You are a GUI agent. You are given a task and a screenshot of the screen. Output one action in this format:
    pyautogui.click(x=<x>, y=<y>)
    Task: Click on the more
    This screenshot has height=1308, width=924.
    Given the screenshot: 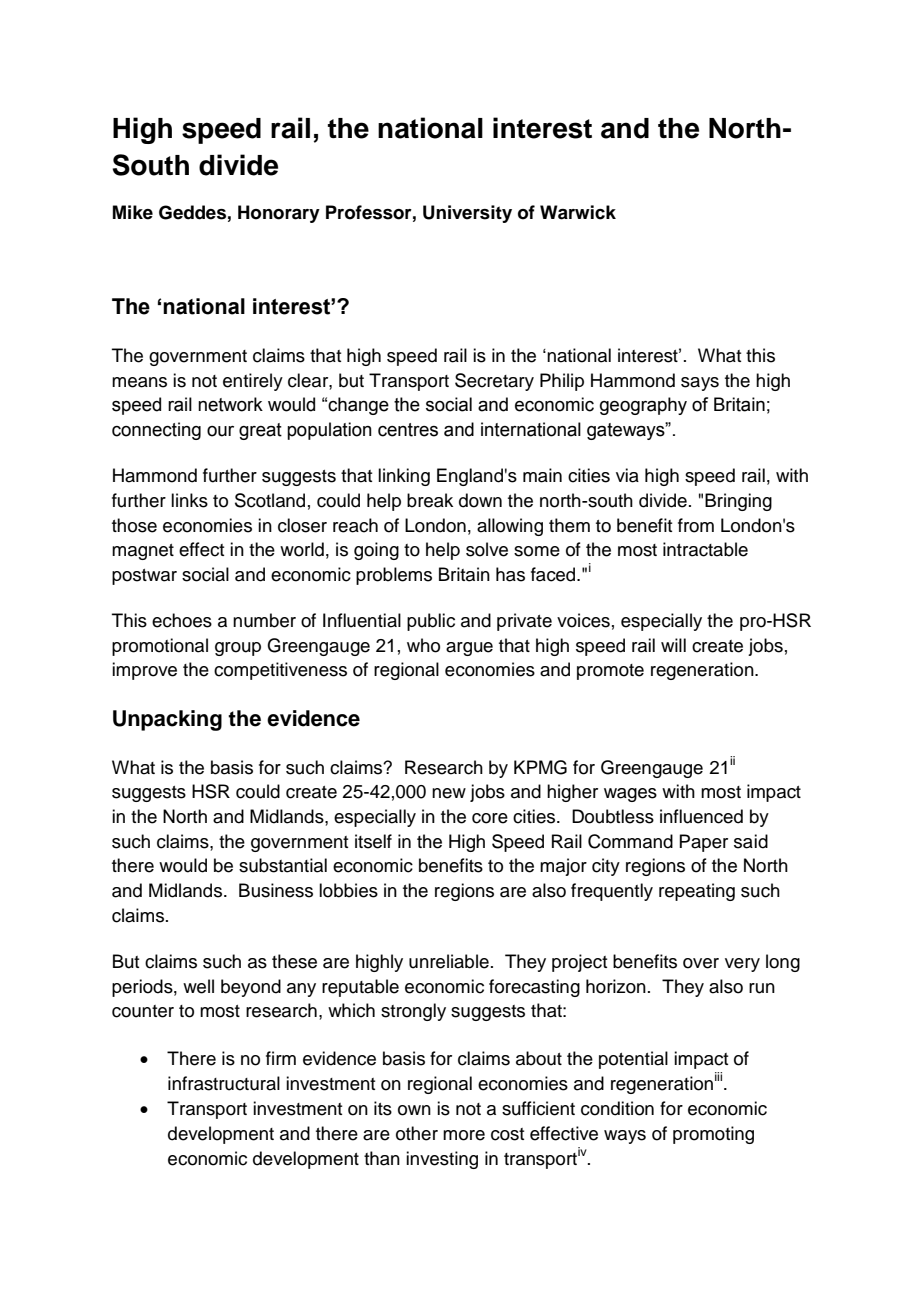 What is the action you would take?
    pyautogui.click(x=464, y=1135)
